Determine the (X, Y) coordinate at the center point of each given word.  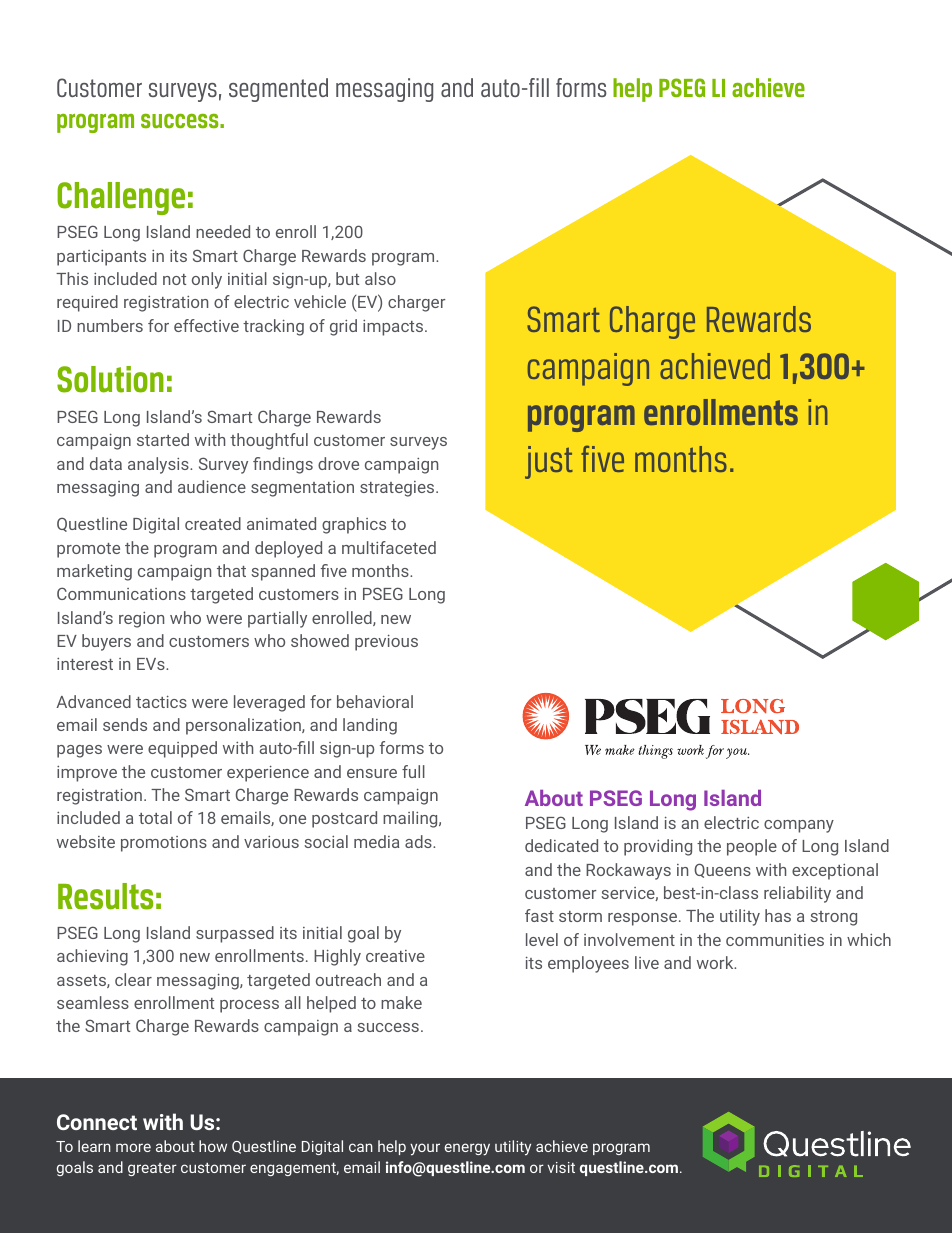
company (799, 826)
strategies (398, 489)
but (347, 278)
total (155, 817)
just (549, 462)
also (380, 278)
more (133, 1147)
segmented (278, 90)
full (413, 771)
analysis (159, 465)
